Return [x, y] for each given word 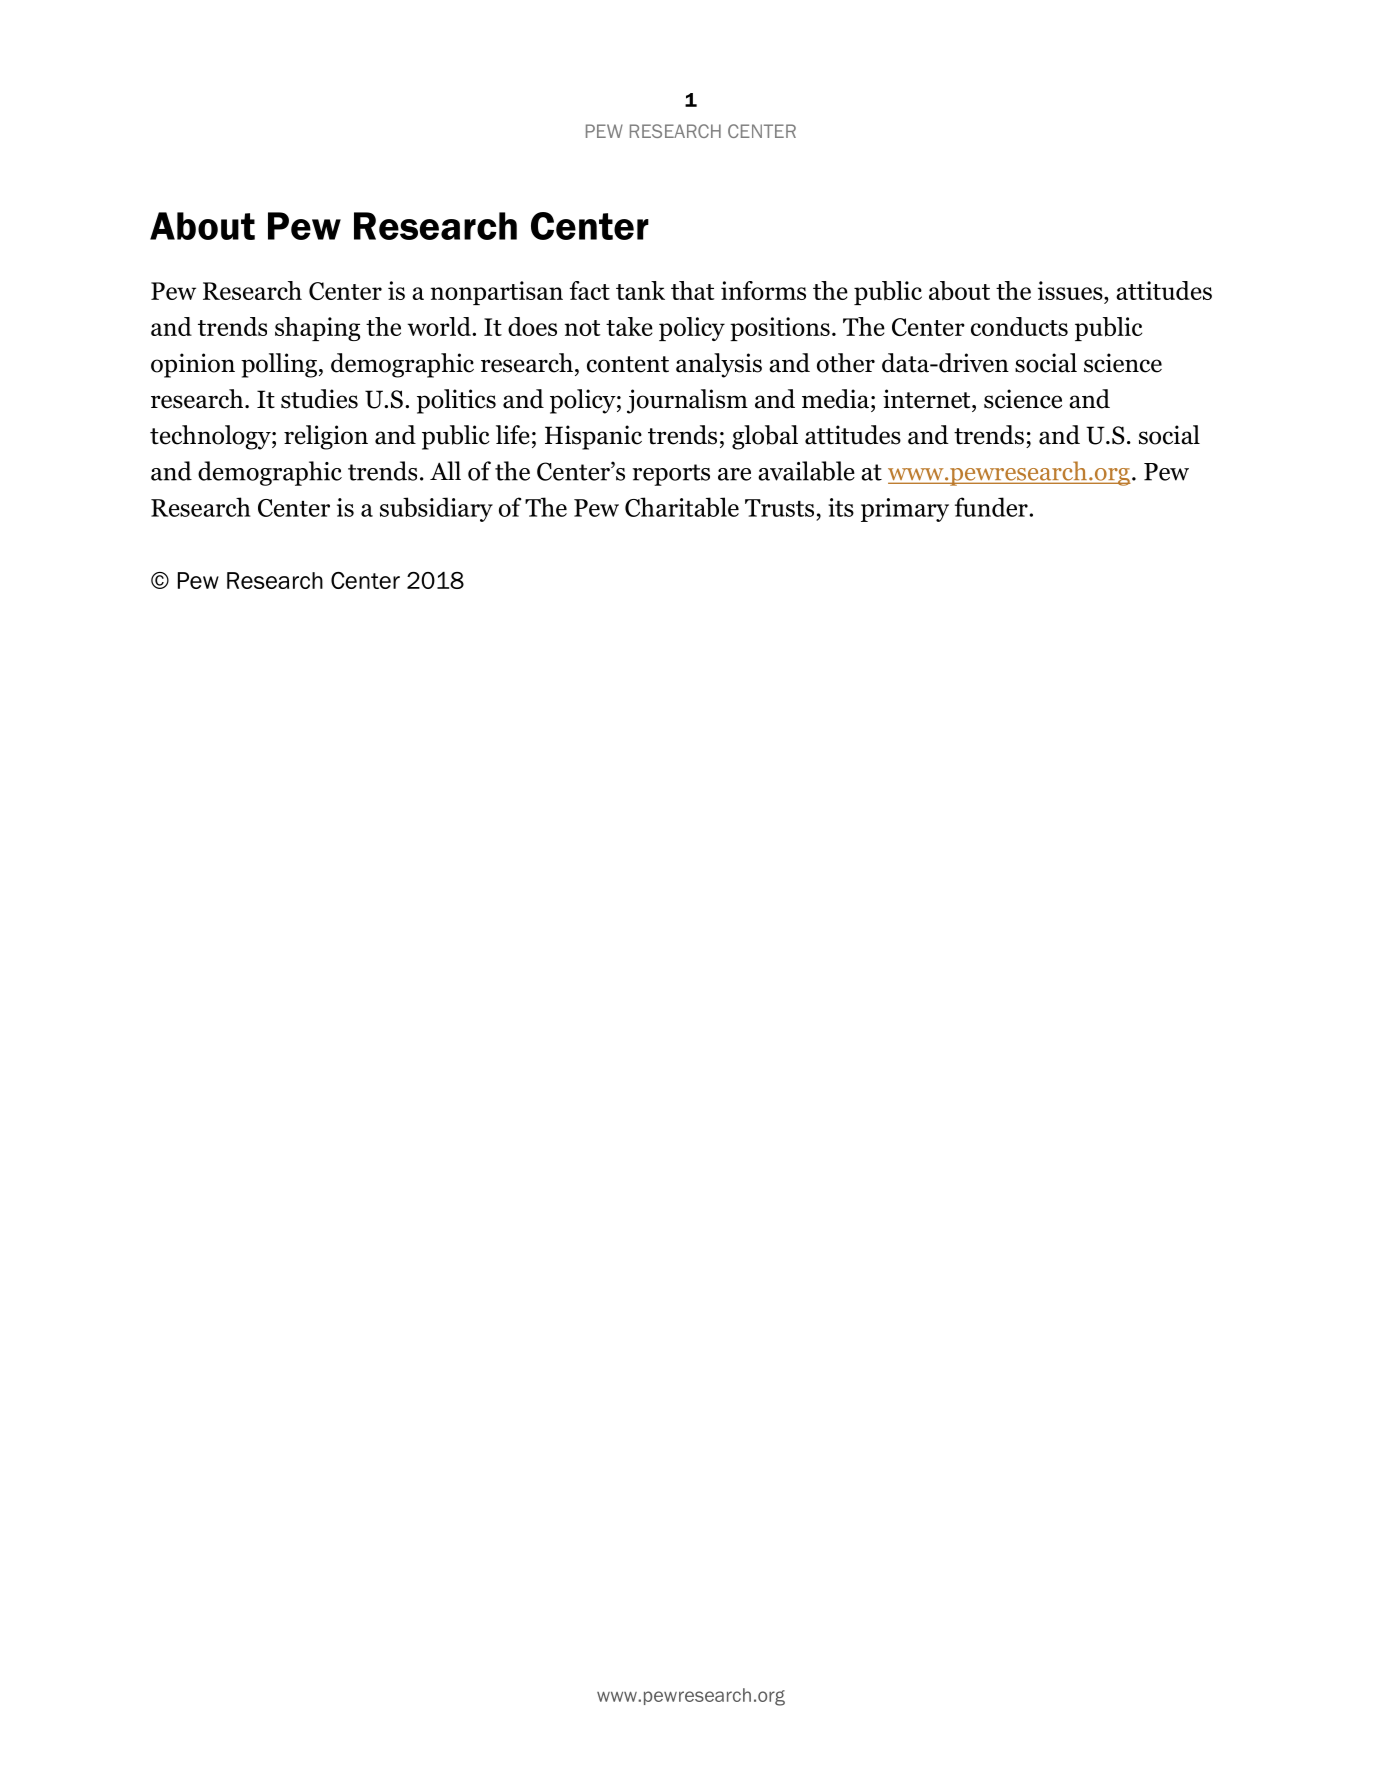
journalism [687, 401]
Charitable [682, 507]
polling [279, 365]
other [846, 363]
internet [928, 399]
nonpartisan [497, 293]
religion [326, 437]
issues [1071, 290]
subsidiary [436, 509]
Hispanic [593, 437]
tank [640, 290]
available [806, 471]
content [628, 364]
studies [319, 399]
